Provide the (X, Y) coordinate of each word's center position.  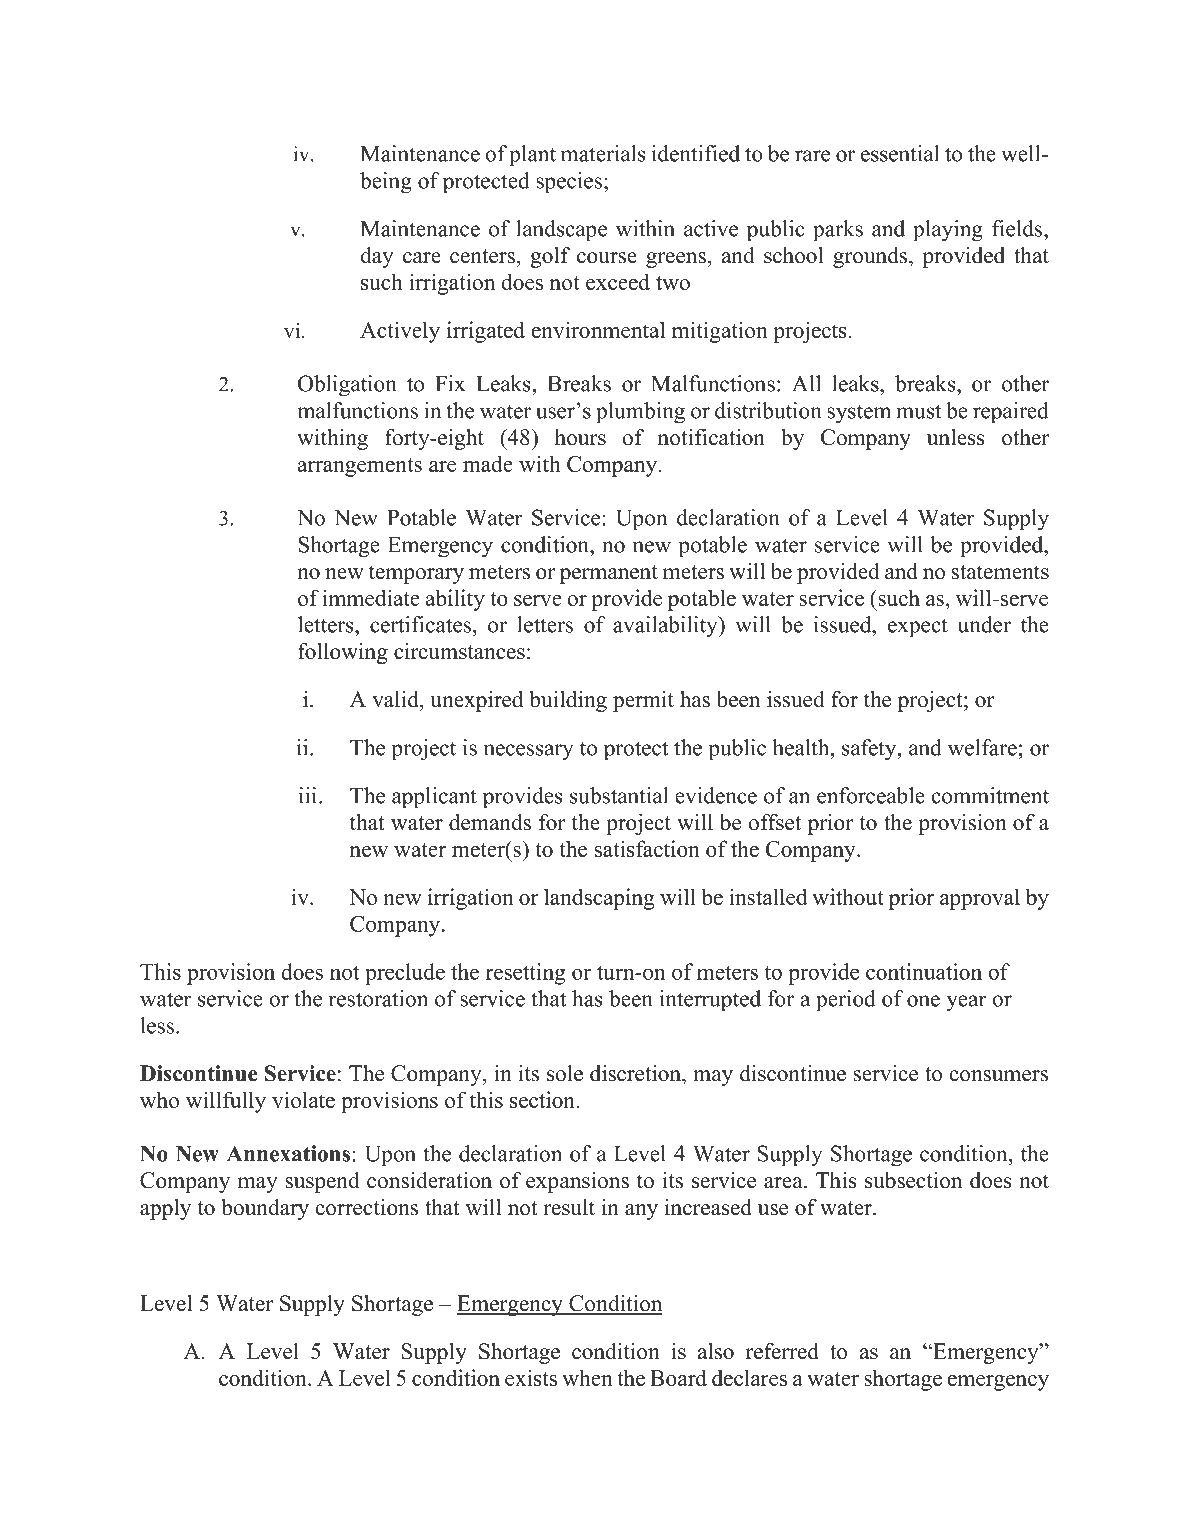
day (377, 257)
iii (309, 795)
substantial (619, 795)
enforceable (871, 795)
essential (900, 153)
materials (603, 153)
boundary (265, 1209)
